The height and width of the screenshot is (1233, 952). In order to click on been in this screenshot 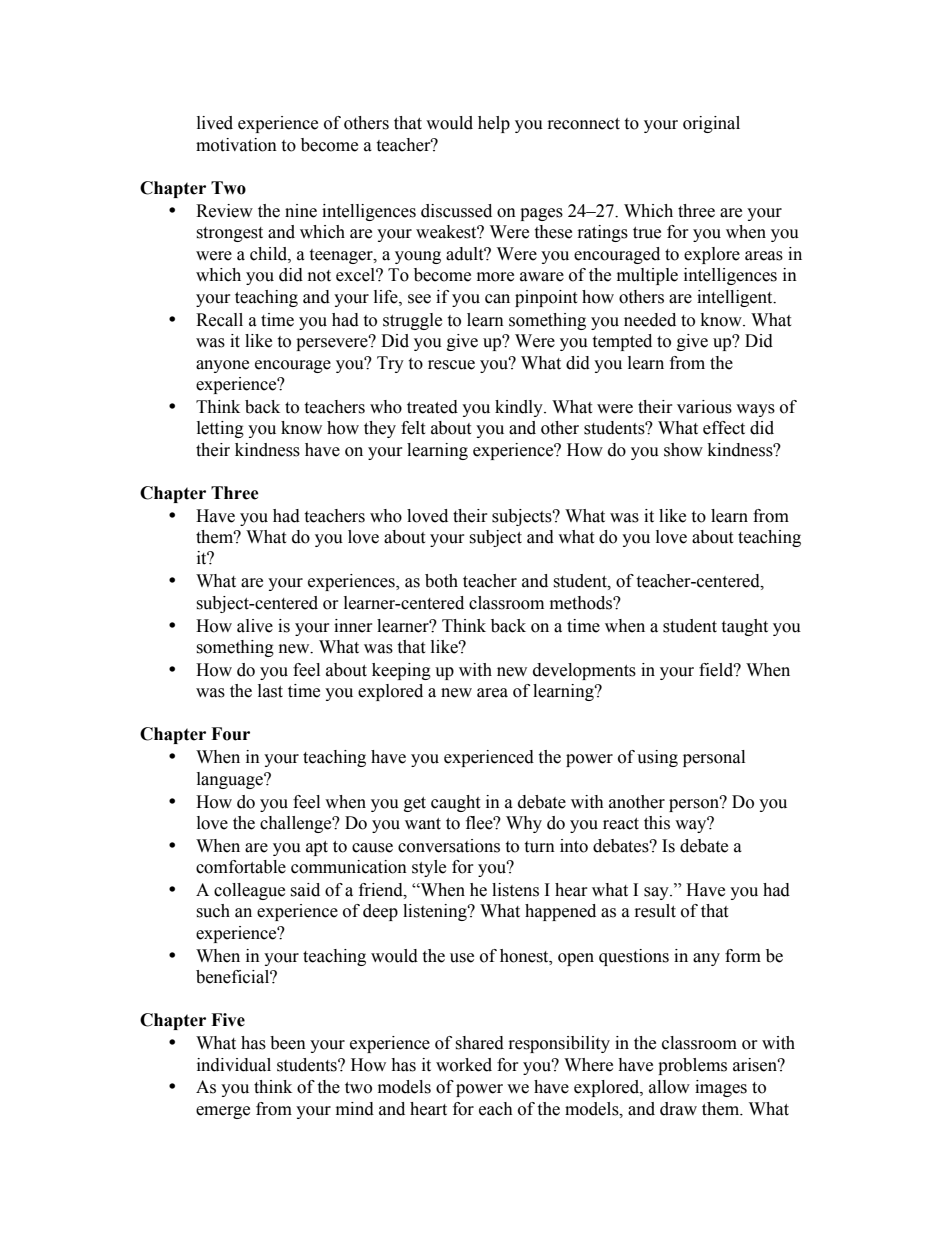, I will do `click(288, 1043)`.
